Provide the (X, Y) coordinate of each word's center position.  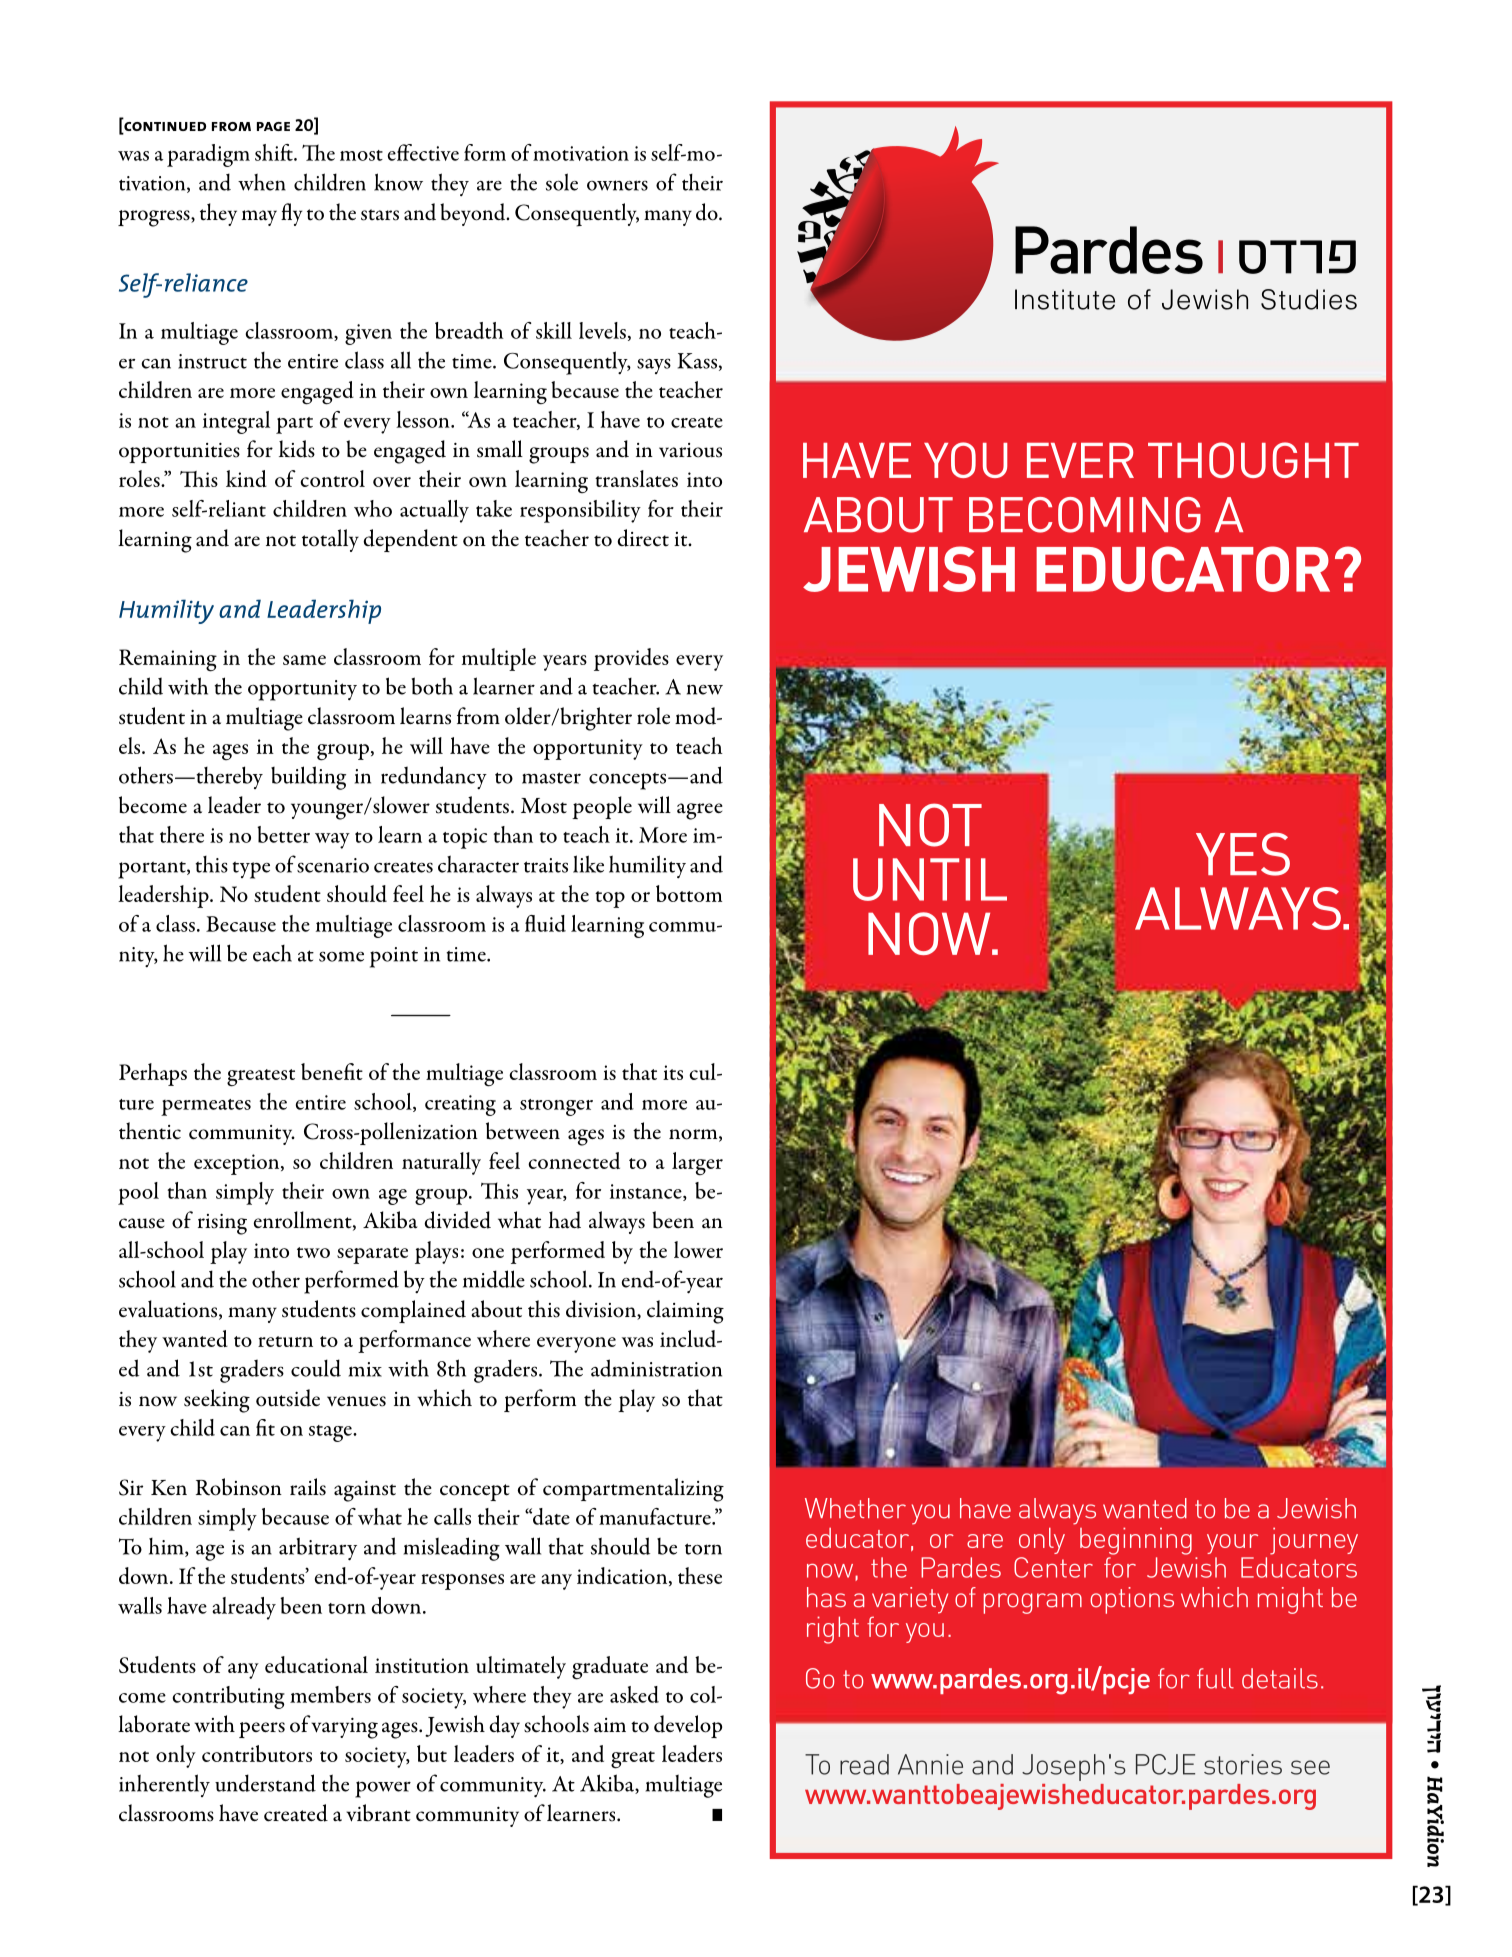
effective (423, 152)
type (251, 870)
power (383, 1789)
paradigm (208, 155)
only (176, 1756)
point (394, 957)
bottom (689, 893)
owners (617, 185)
